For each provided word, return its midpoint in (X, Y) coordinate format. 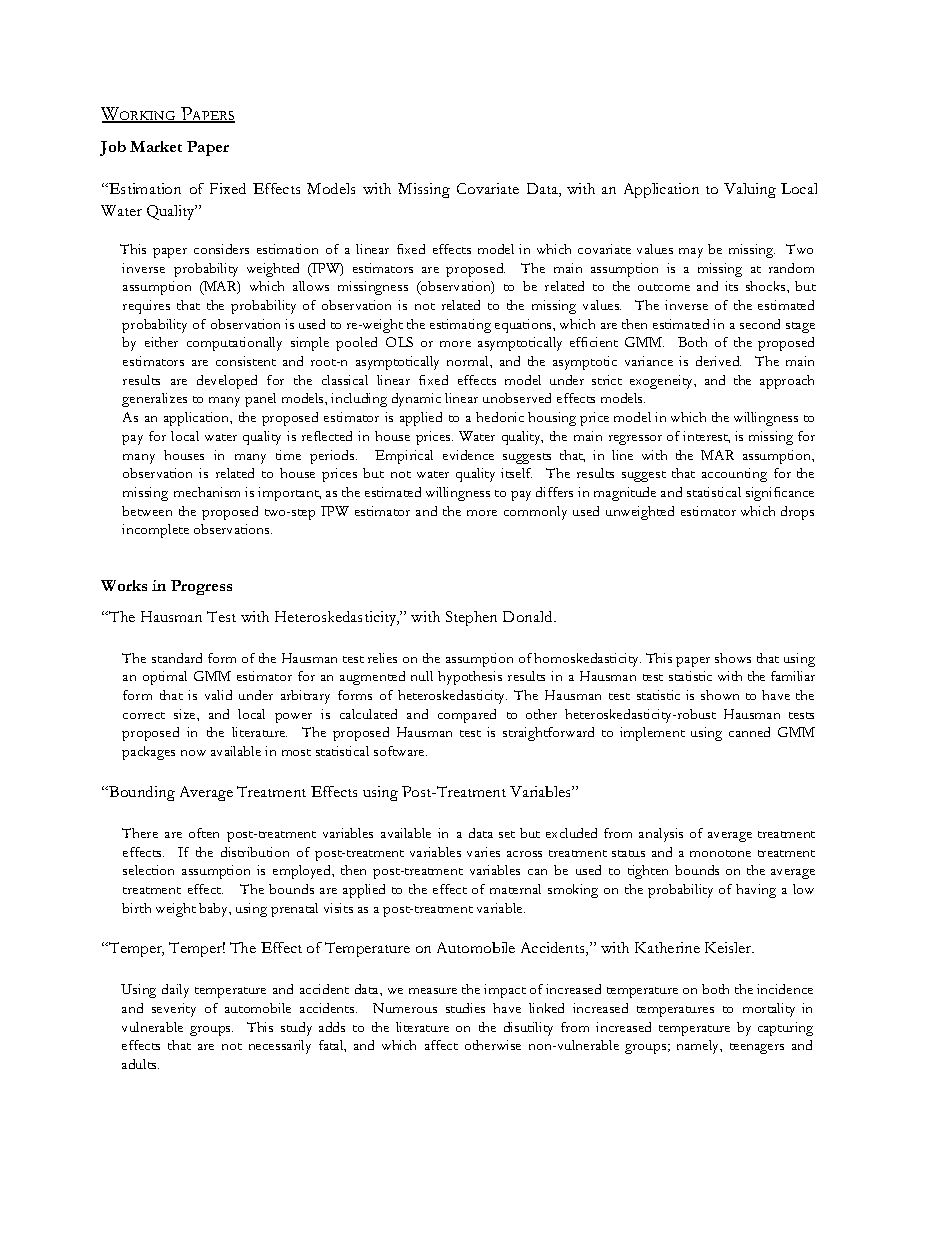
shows (733, 658)
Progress (201, 587)
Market (156, 146)
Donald (529, 616)
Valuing (750, 190)
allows (311, 286)
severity (174, 1010)
